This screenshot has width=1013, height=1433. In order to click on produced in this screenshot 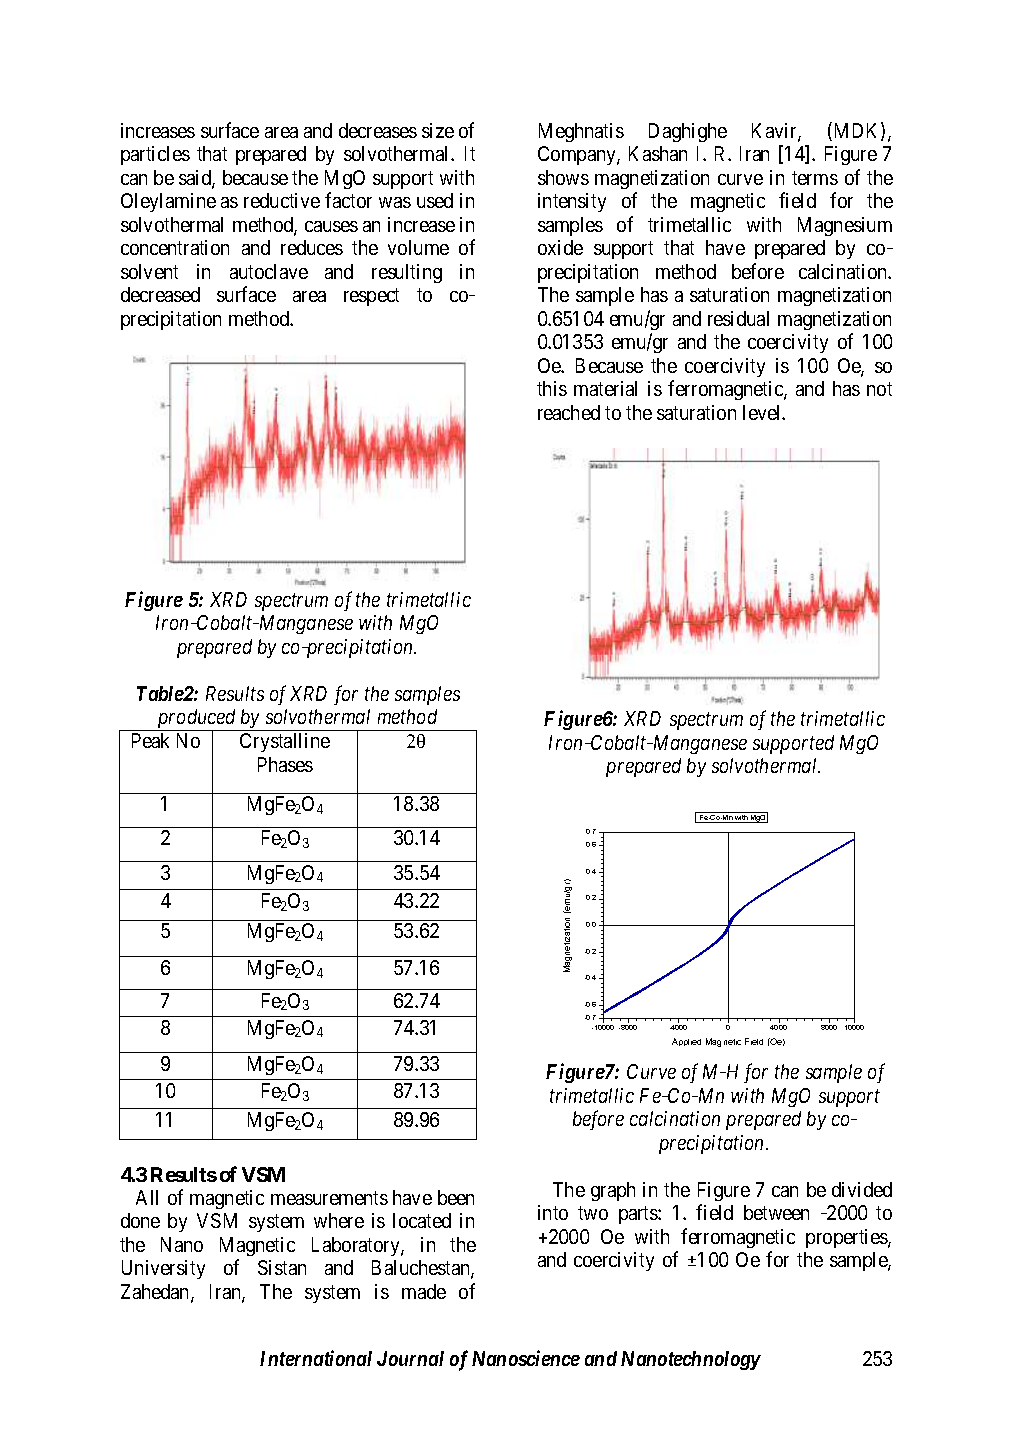, I will do `click(197, 720)`.
